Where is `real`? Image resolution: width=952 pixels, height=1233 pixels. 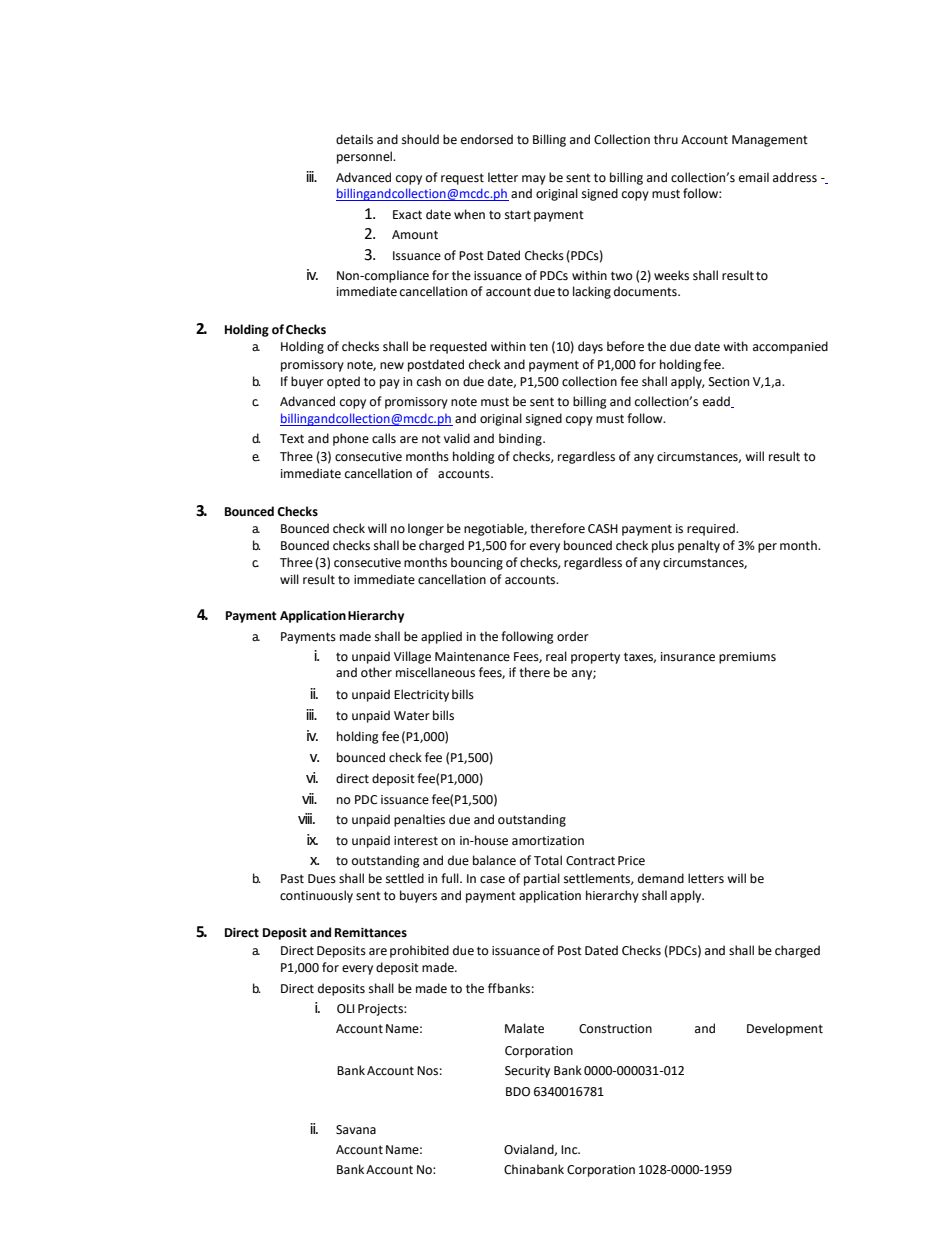
real is located at coordinates (556, 656).
